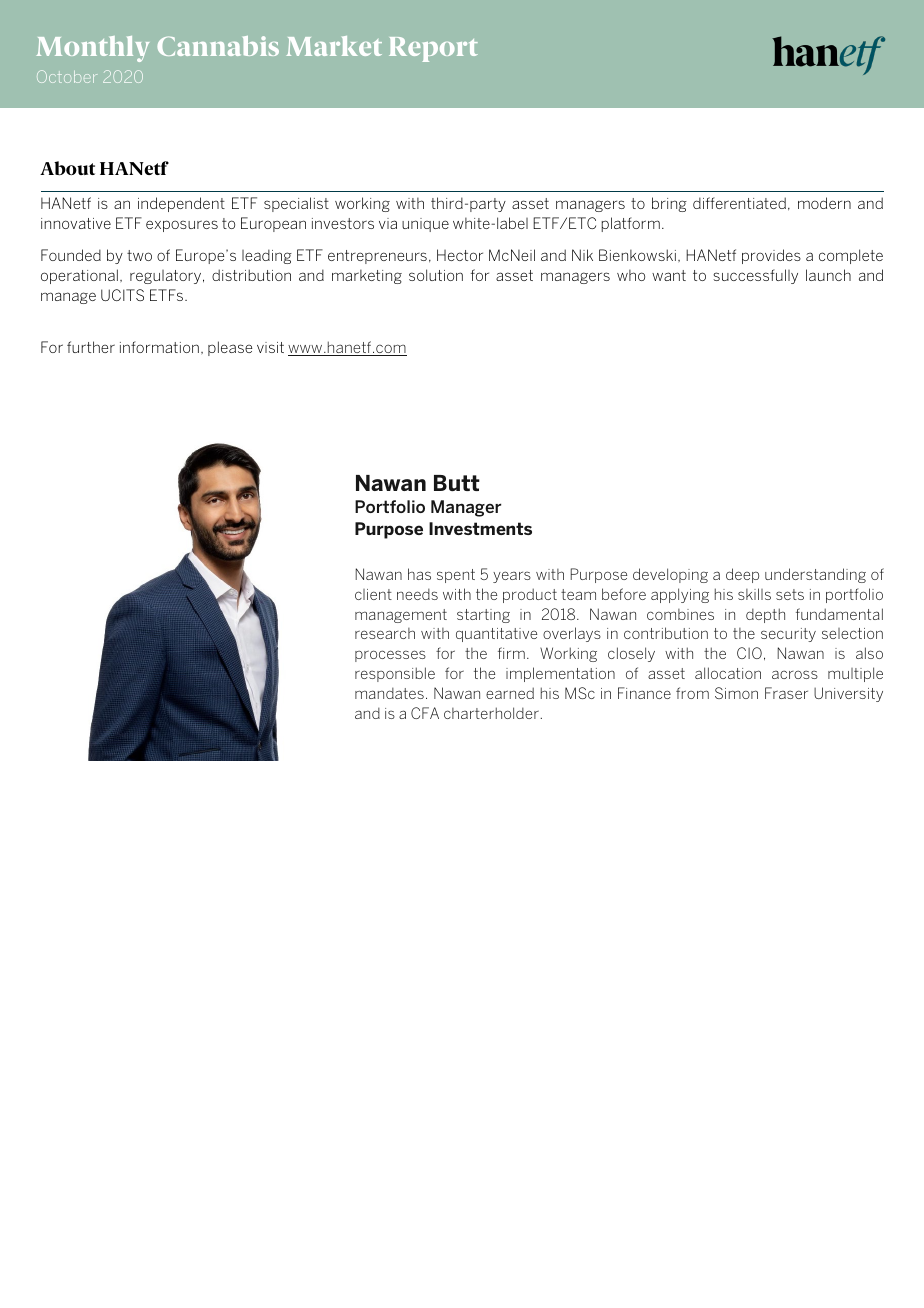 Image resolution: width=924 pixels, height=1308 pixels. What do you see at coordinates (739, 203) in the document?
I see `differentiated` at bounding box center [739, 203].
